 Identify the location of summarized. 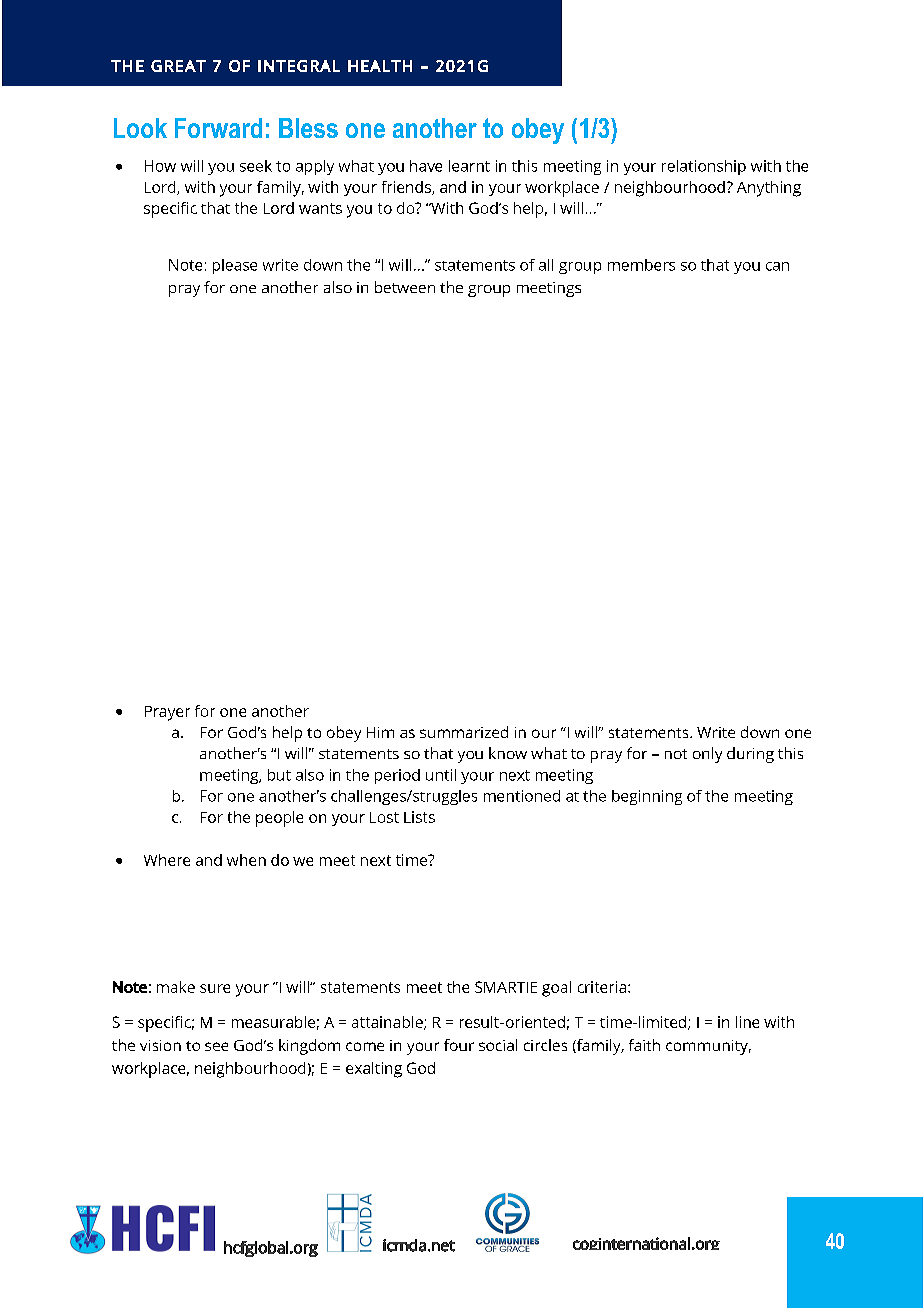
(464, 732).
